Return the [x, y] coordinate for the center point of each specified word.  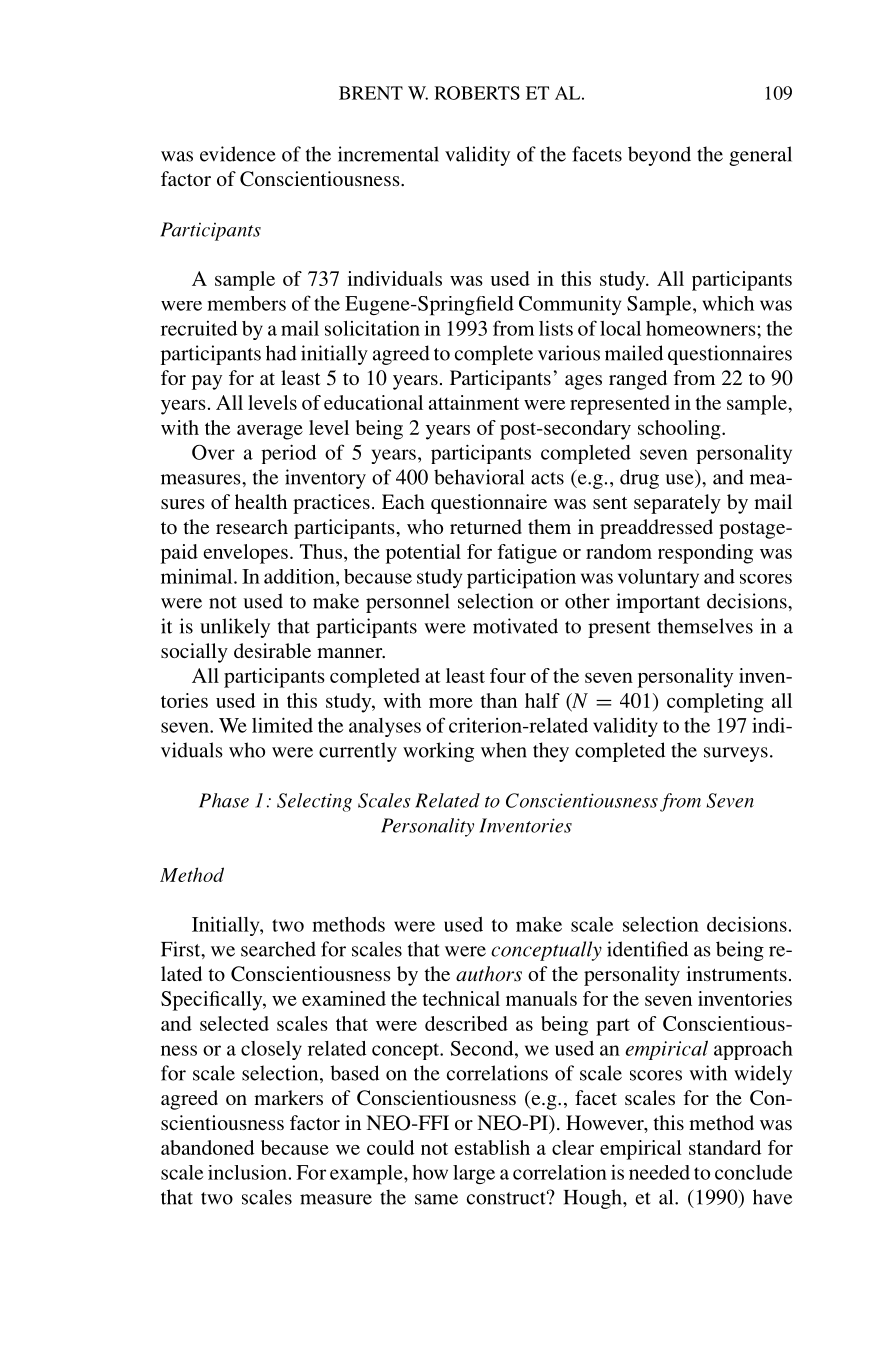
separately [677, 504]
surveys [736, 754]
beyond [659, 156]
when [504, 750]
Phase [224, 800]
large [474, 1174]
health [261, 501]
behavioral [479, 477]
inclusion [247, 1172]
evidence [238, 154]
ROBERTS [477, 93]
